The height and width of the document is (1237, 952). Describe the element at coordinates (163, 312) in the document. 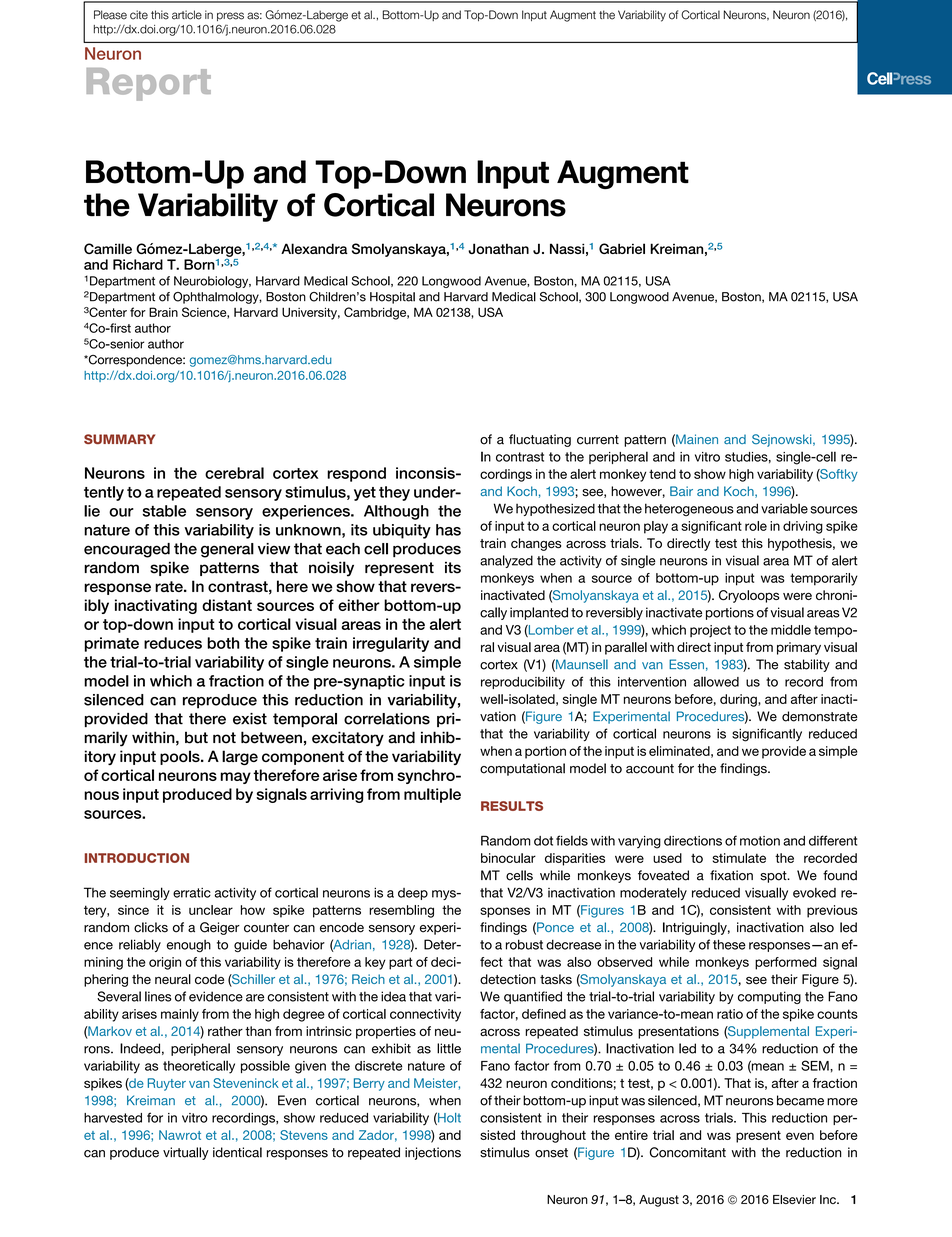

I see `Brain` at that location.
